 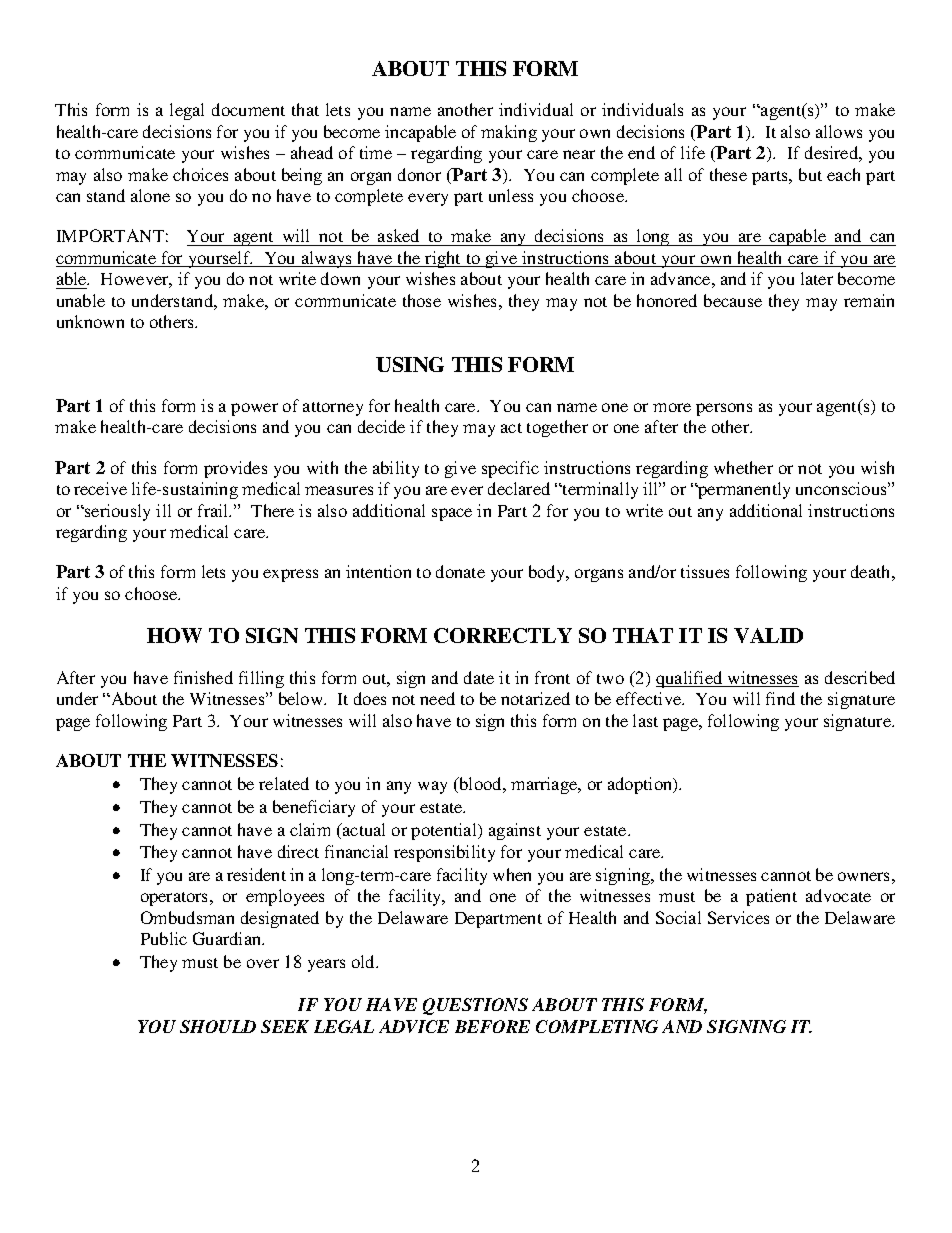 I want to click on adoption, so click(x=641, y=785).
